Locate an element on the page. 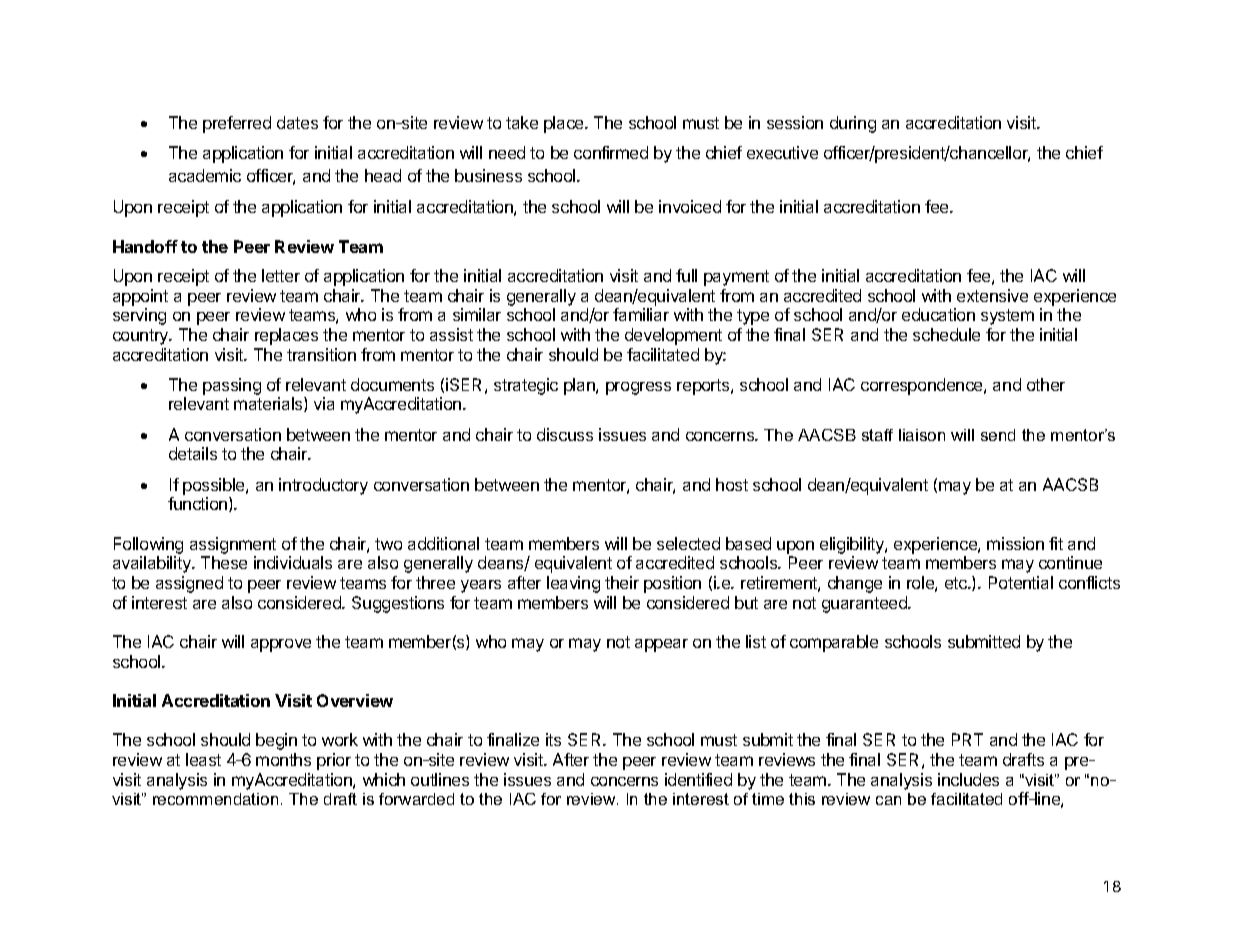 Image resolution: width=1233 pixels, height=952 pixels. details is located at coordinates (193, 453).
